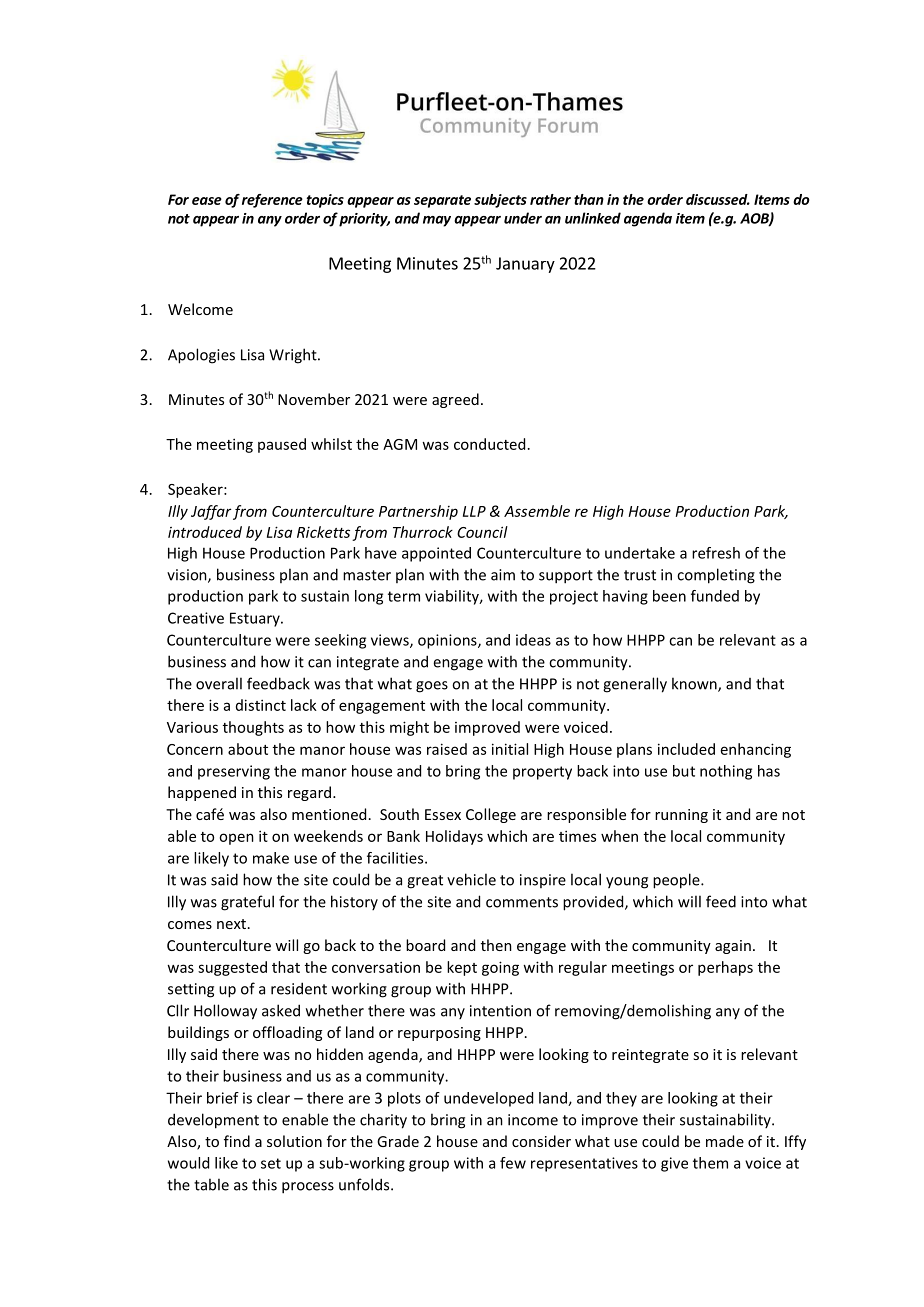  Describe the element at coordinates (454, 837) in the screenshot. I see `Holidays` at that location.
